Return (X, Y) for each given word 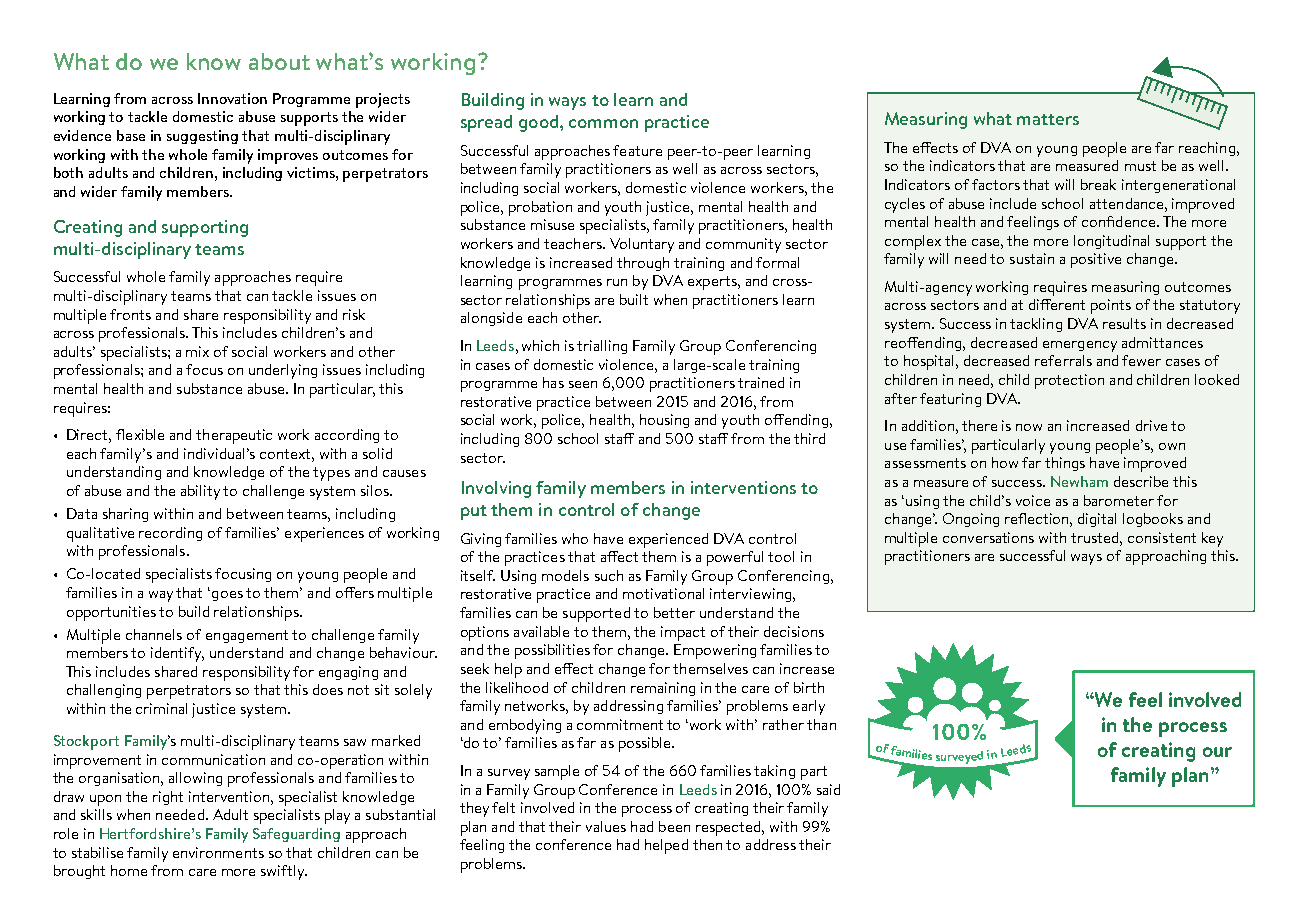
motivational (663, 593)
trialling (602, 347)
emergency (1080, 346)
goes (227, 596)
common (603, 123)
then (707, 844)
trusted (1096, 537)
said (828, 789)
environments (218, 852)
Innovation (232, 98)
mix (197, 351)
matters (1048, 119)
